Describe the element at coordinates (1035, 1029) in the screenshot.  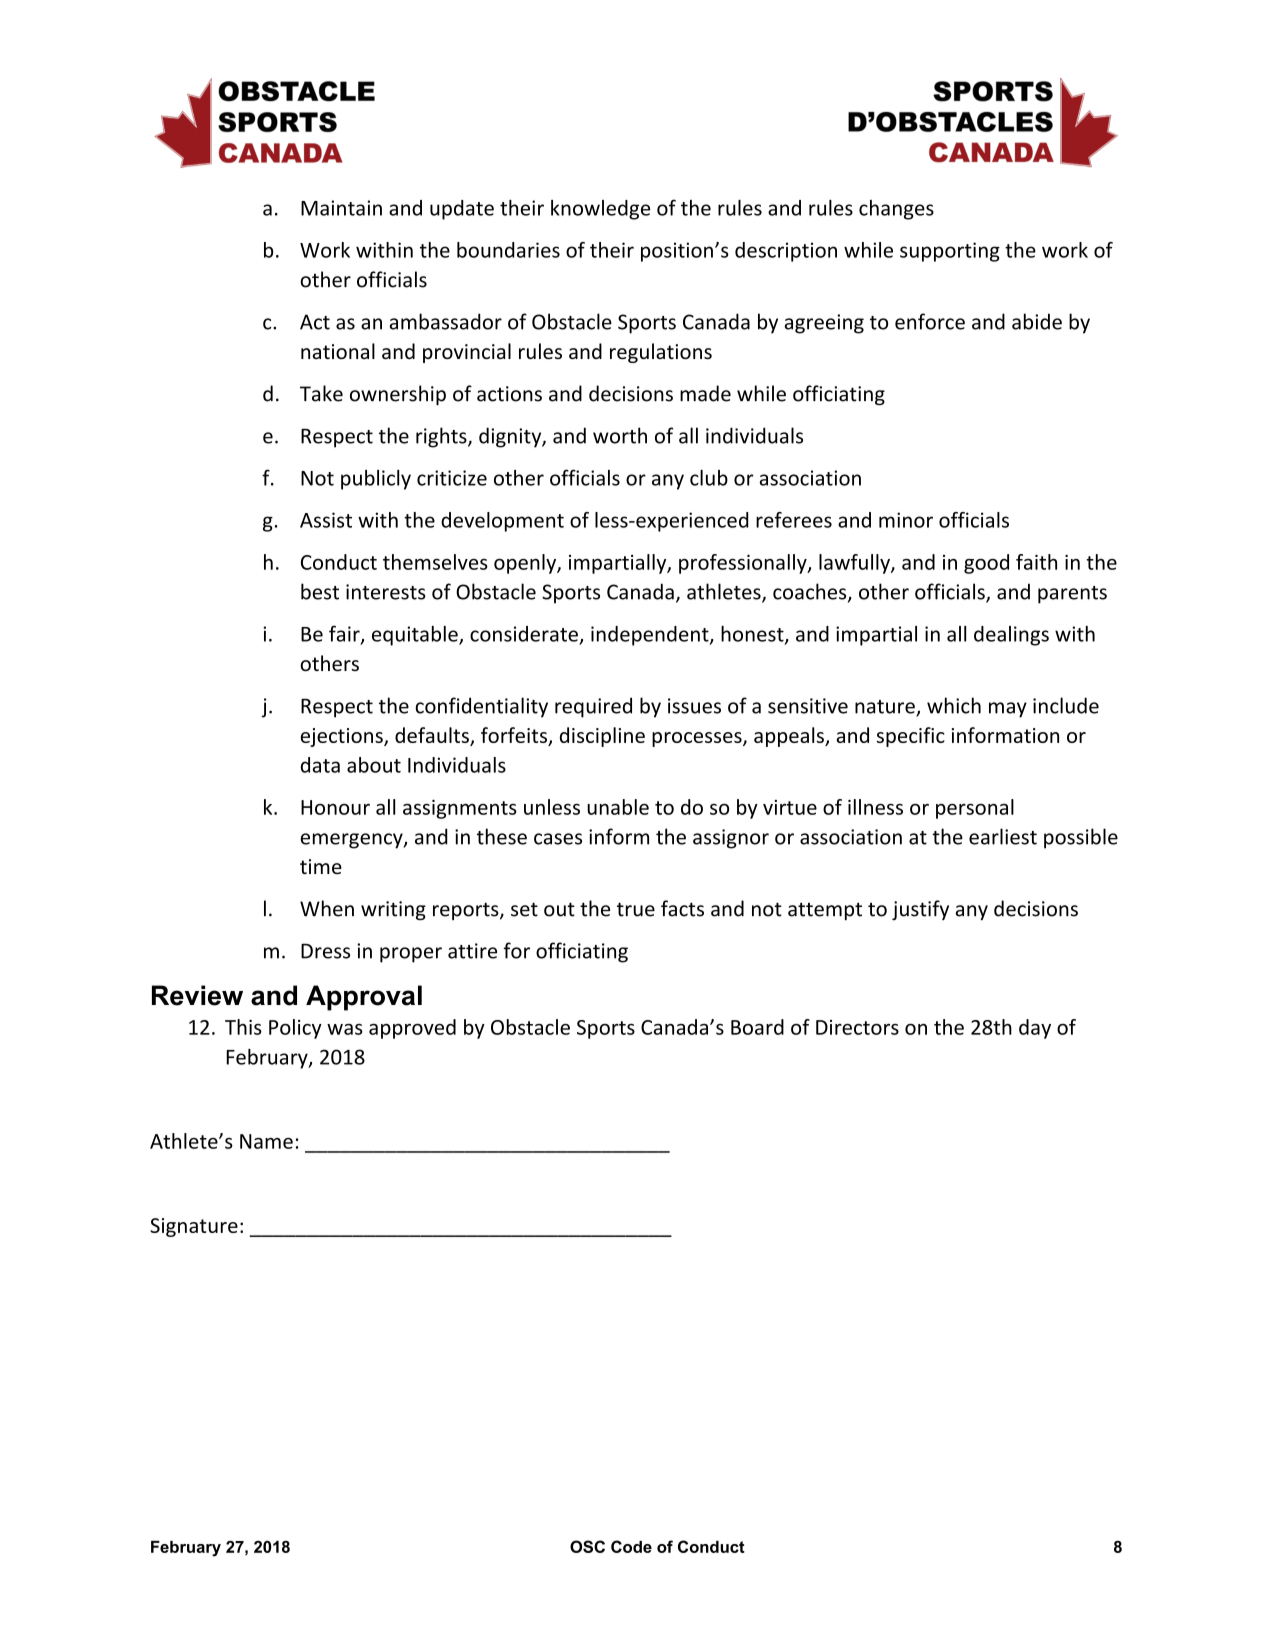
I see `day` at that location.
